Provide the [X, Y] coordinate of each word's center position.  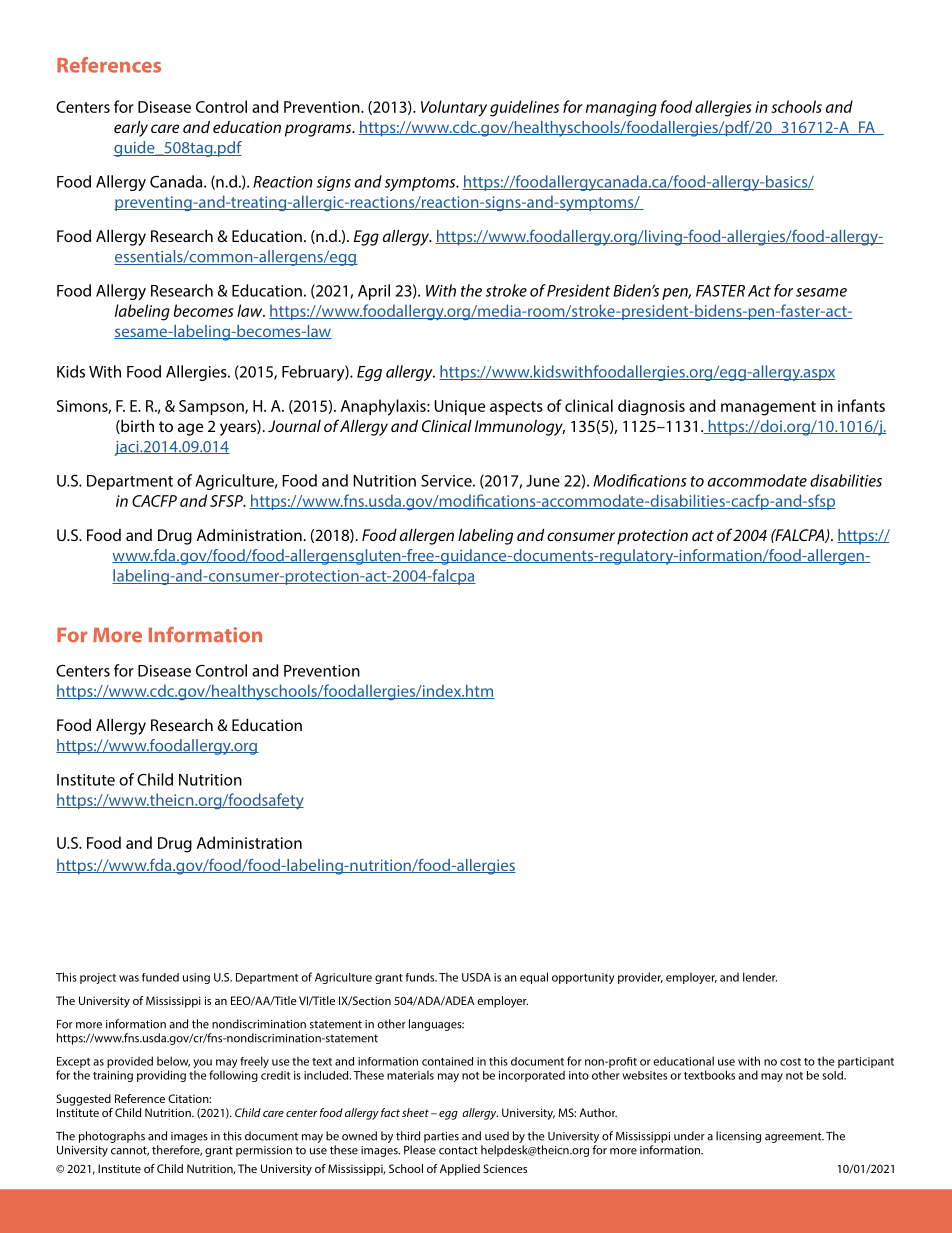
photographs [112, 1137]
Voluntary [454, 108]
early [131, 129]
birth [136, 427]
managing [621, 109]
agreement [794, 1137]
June [543, 481]
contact [458, 1150]
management [768, 408]
